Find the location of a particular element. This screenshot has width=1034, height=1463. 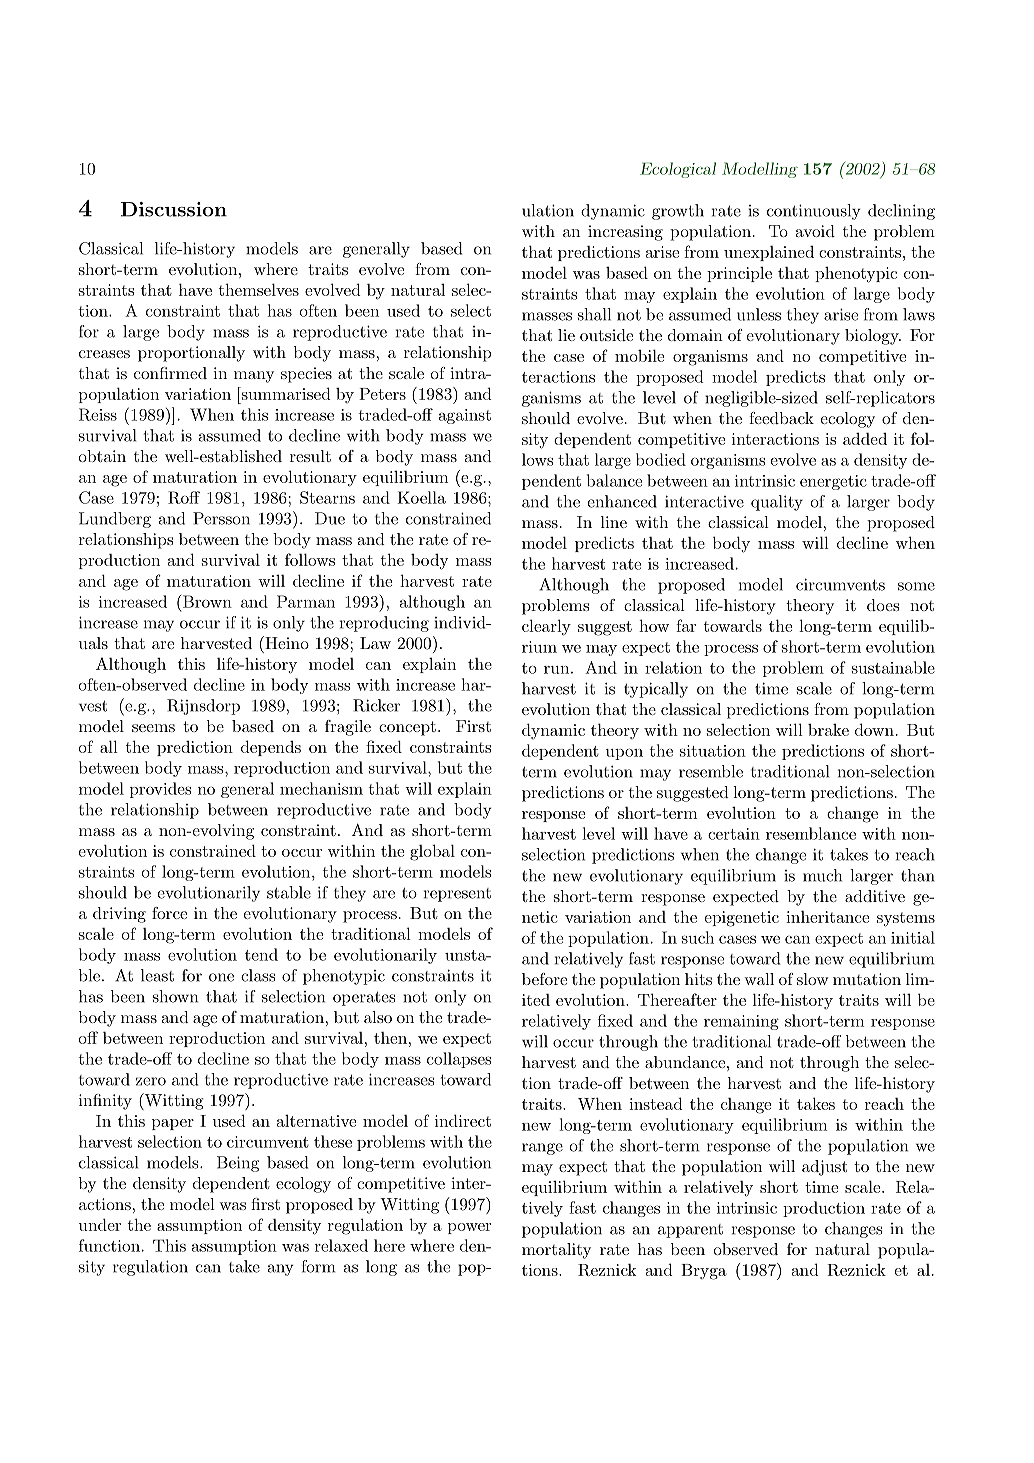

adjust is located at coordinates (824, 1168).
